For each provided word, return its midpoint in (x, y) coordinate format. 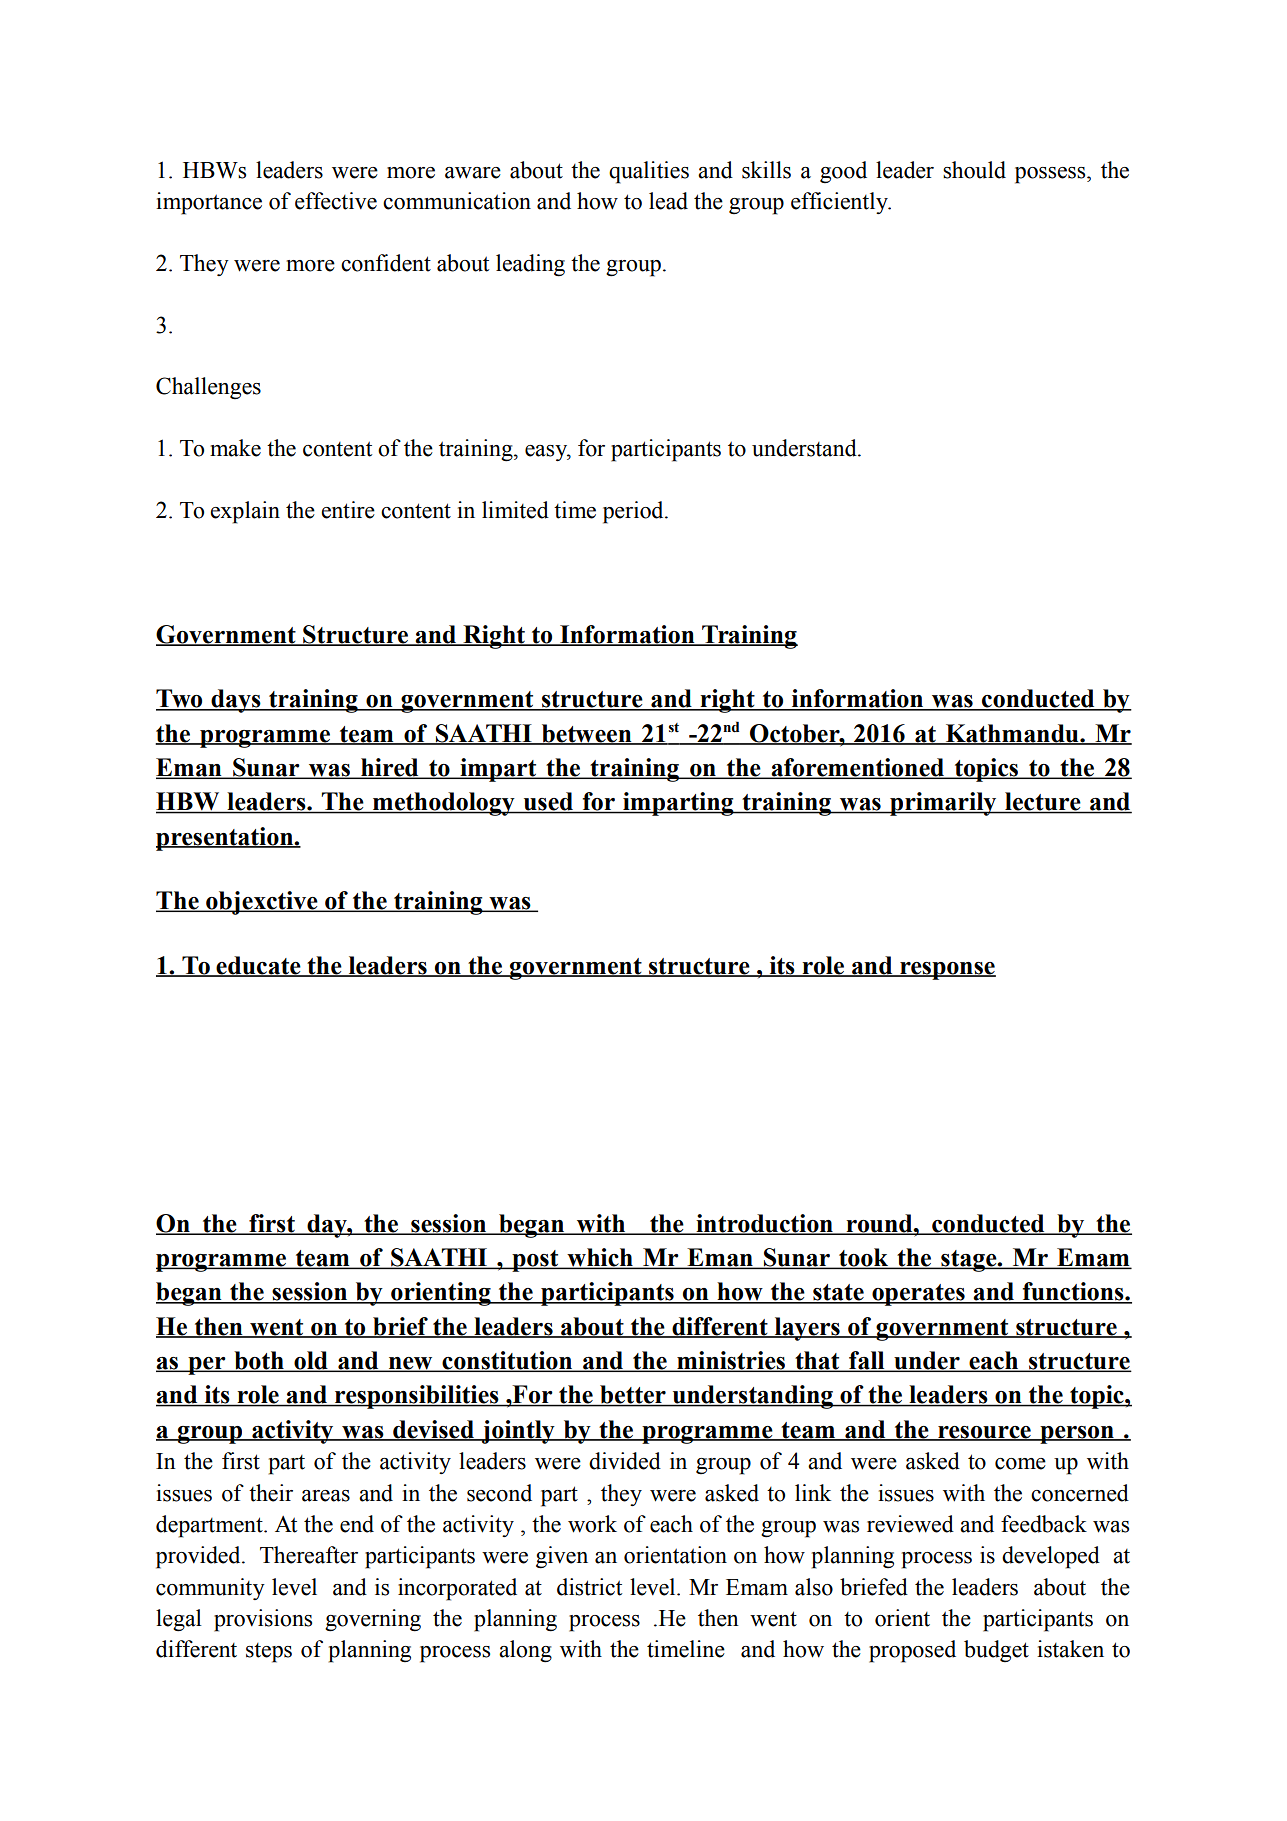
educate (258, 966)
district (589, 1587)
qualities (649, 172)
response (947, 971)
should (974, 170)
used (549, 802)
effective (336, 201)
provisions (263, 1620)
